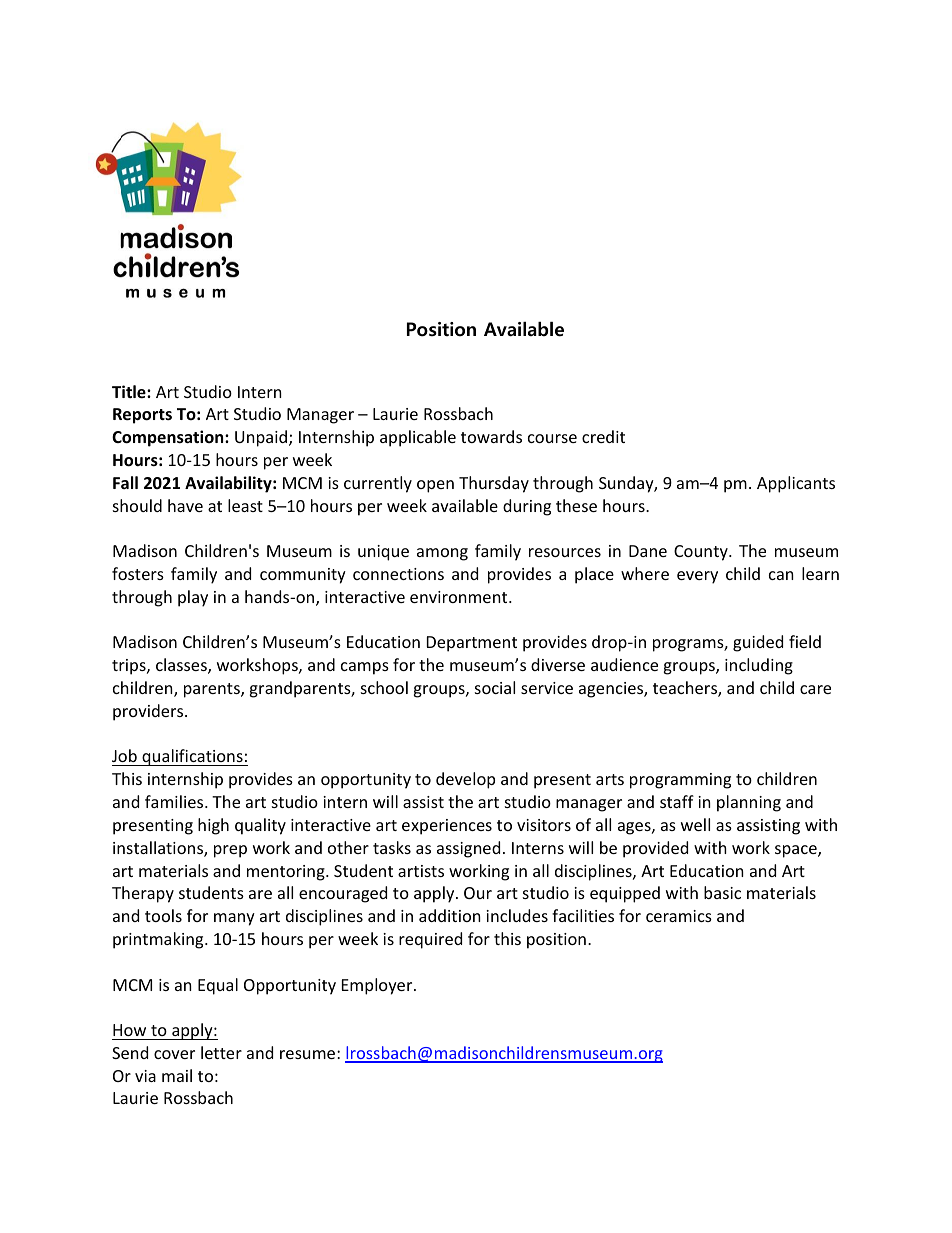 Image resolution: width=952 pixels, height=1233 pixels. Describe the element at coordinates (758, 643) in the image. I see `guided` at that location.
